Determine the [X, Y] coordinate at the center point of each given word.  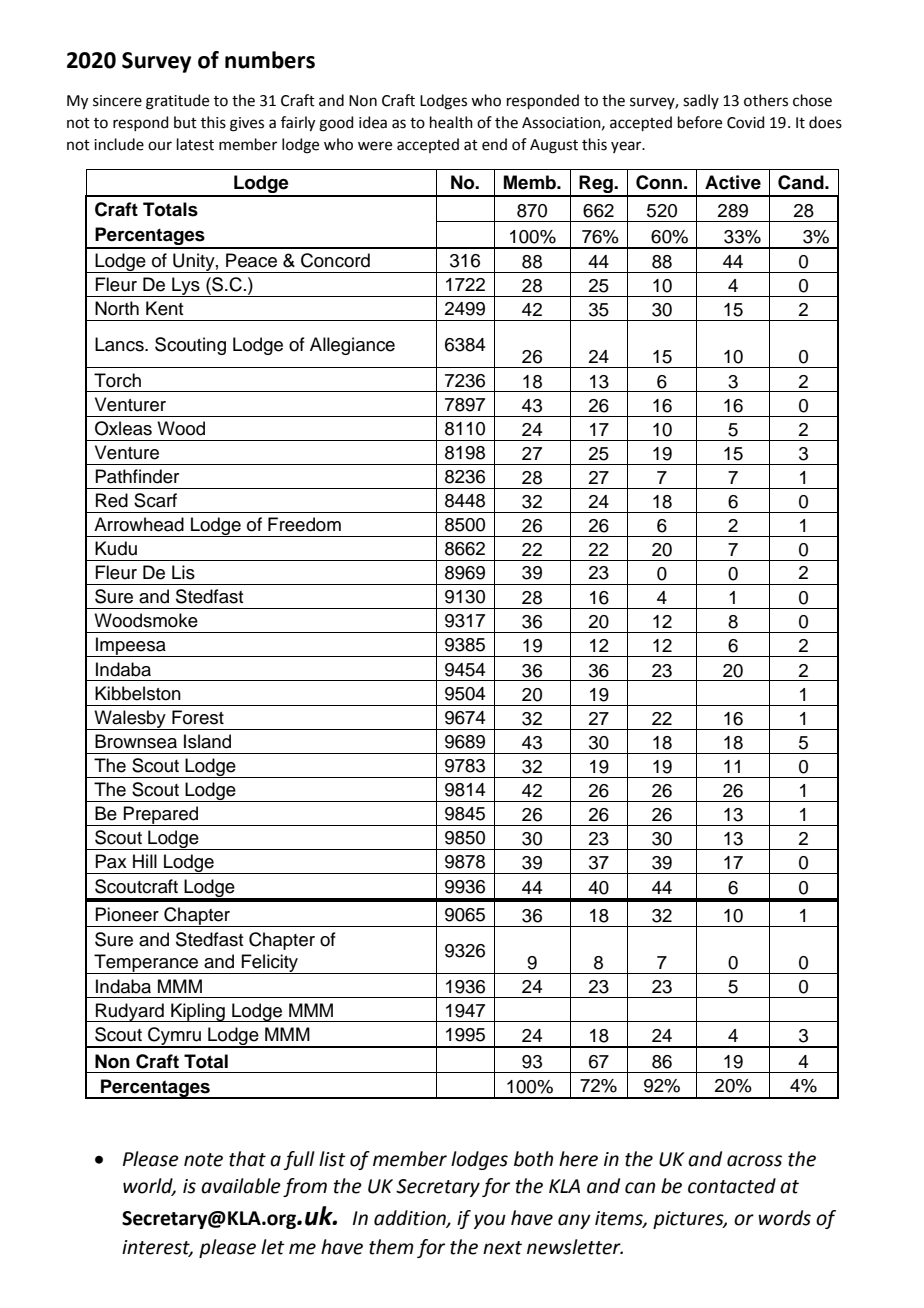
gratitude [177, 102]
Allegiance [352, 346]
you [490, 1221]
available [241, 1186]
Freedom [304, 524]
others [766, 100]
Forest [198, 717]
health [451, 122]
